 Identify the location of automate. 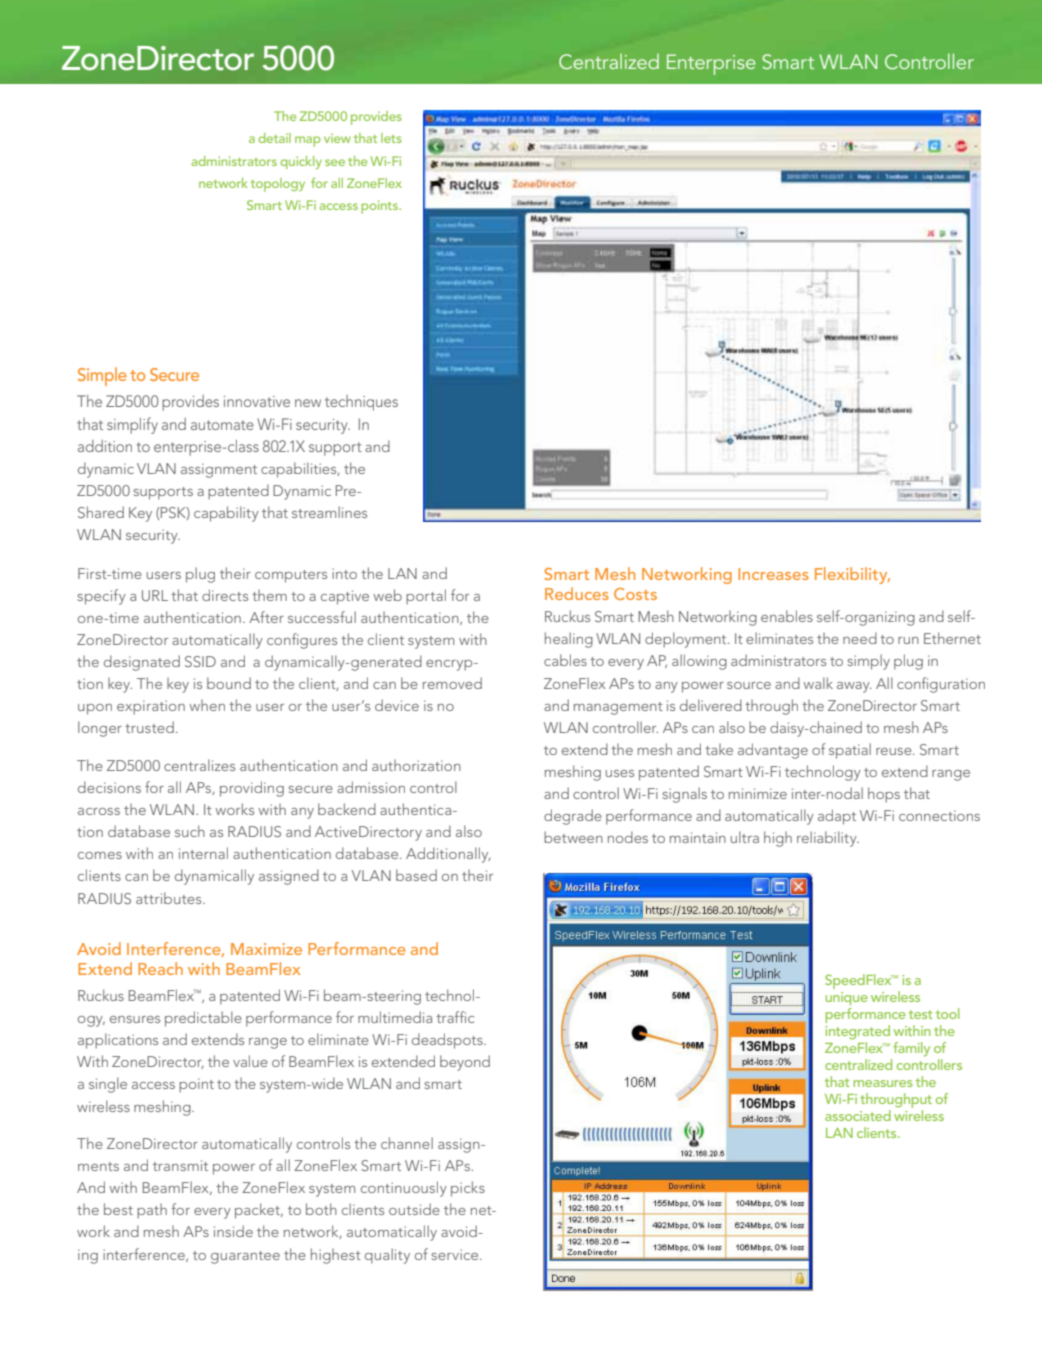
(222, 425).
